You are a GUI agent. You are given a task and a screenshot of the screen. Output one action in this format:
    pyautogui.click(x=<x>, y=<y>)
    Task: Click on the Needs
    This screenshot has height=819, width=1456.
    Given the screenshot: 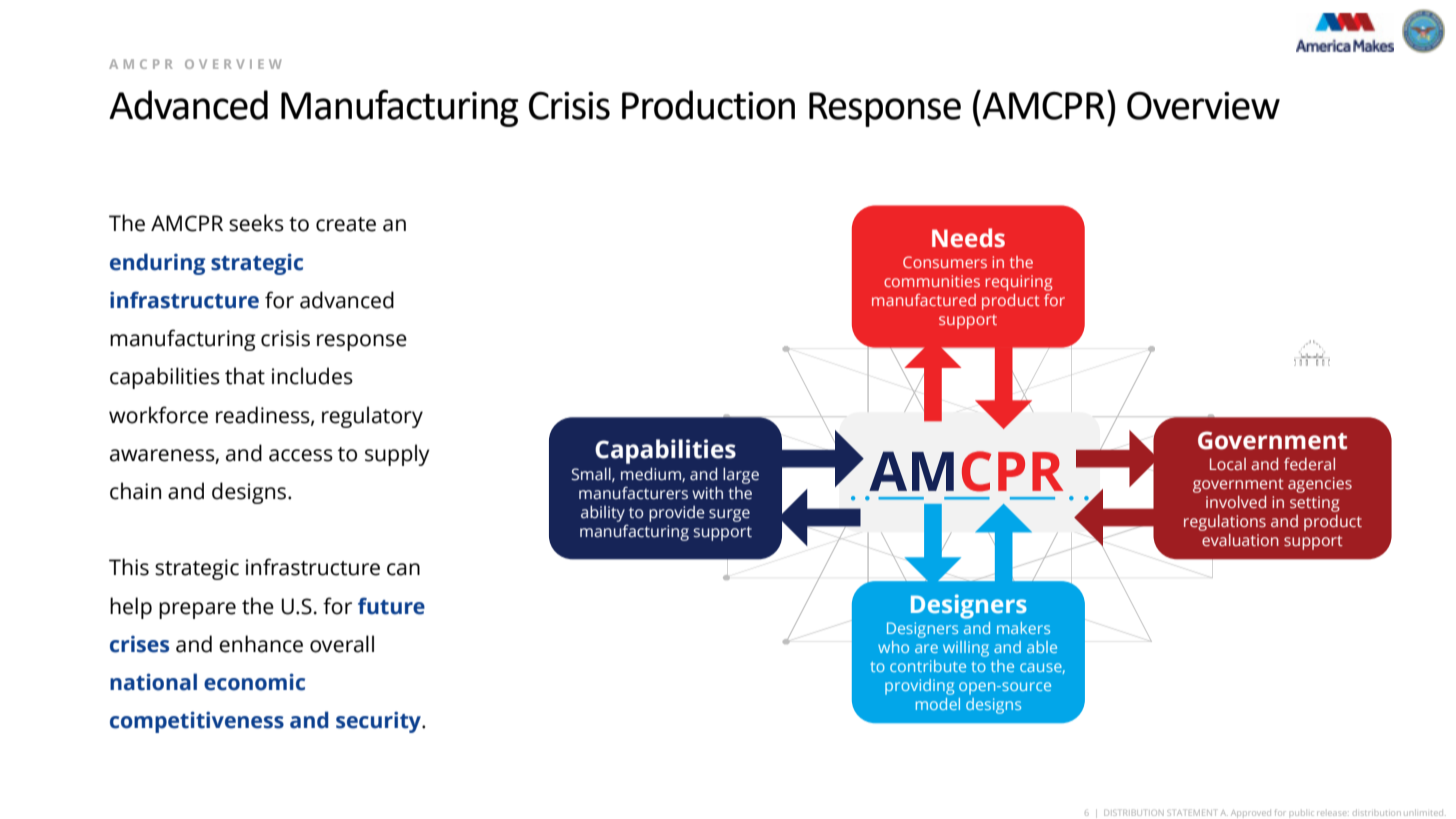 What is the action you would take?
    pyautogui.click(x=968, y=238)
